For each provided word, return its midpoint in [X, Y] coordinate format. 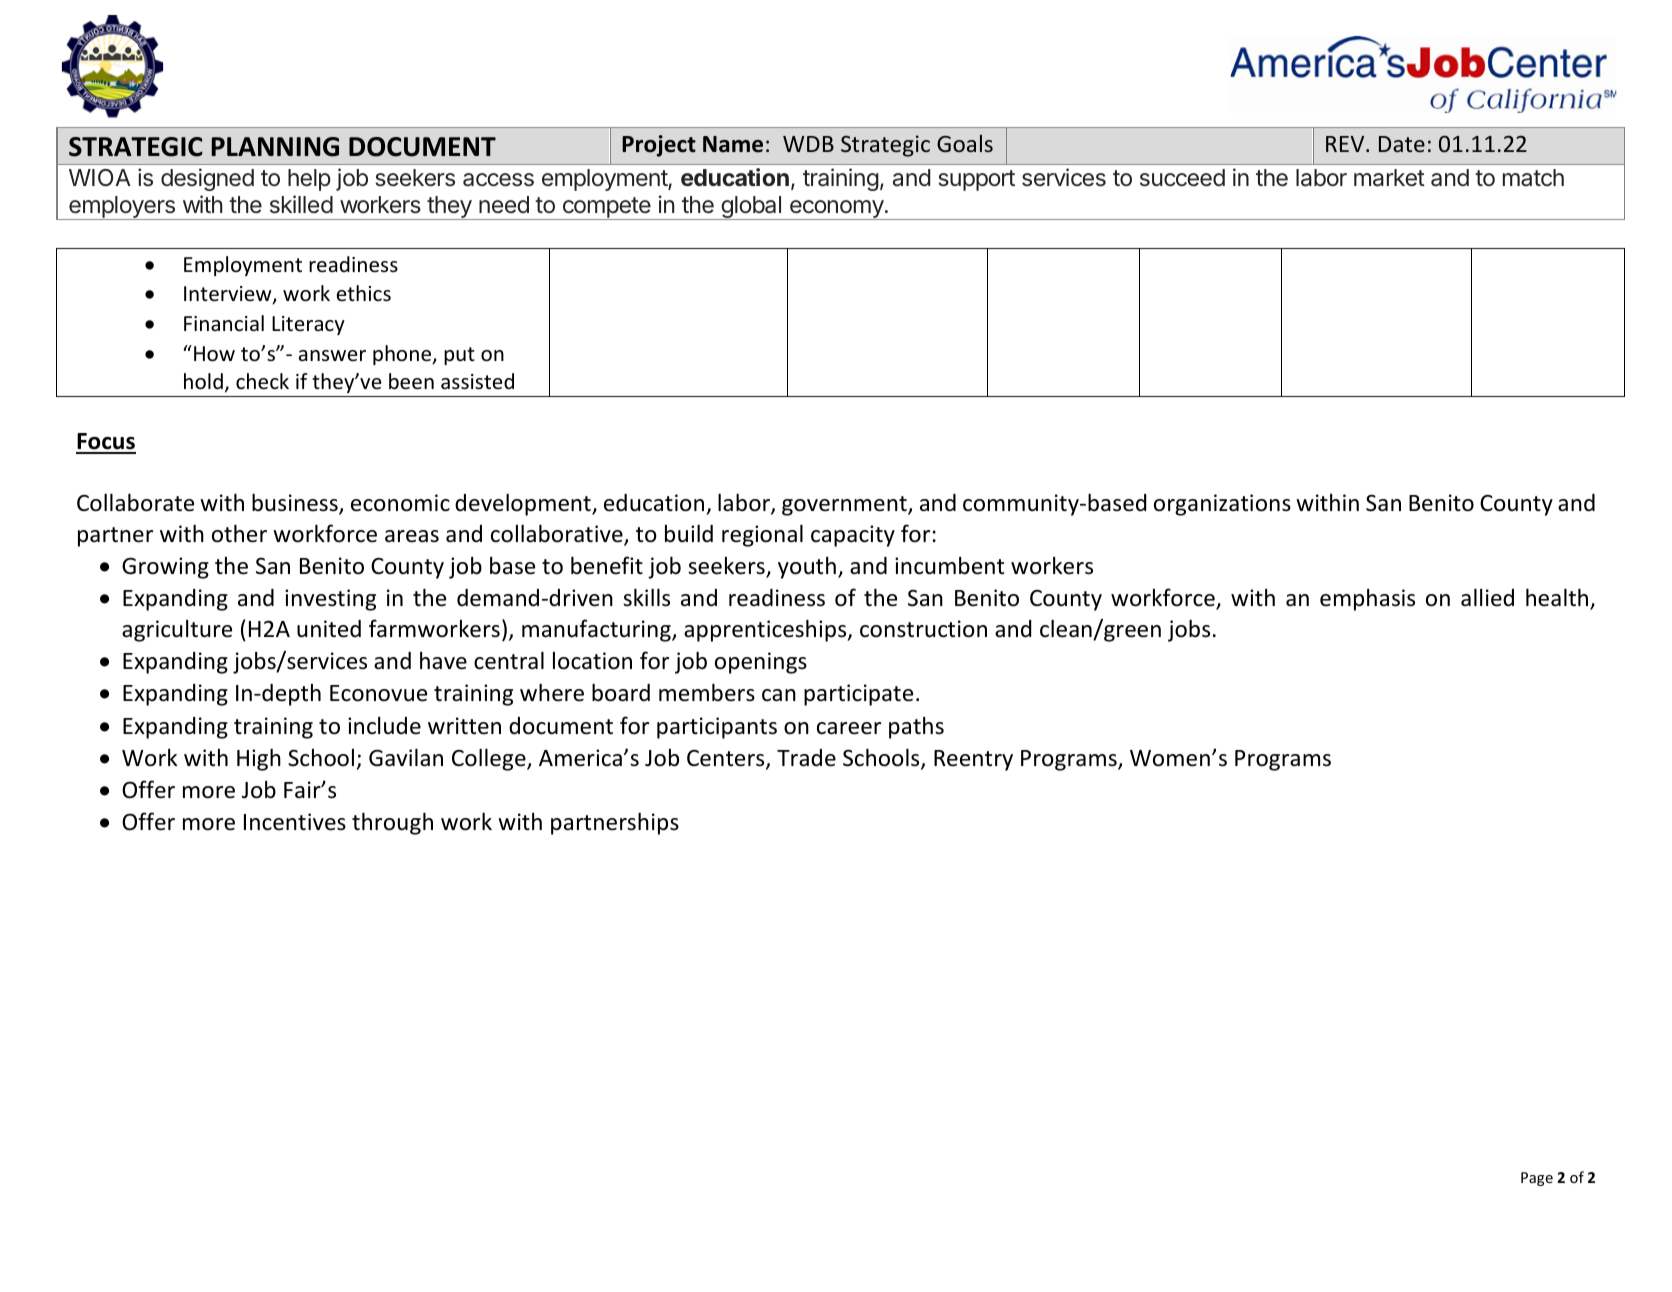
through [392, 823]
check [262, 381]
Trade [806, 758]
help [309, 180]
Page [1537, 1179]
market [1389, 178]
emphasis [1367, 600]
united [329, 629]
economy [836, 210]
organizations [1222, 505]
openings [761, 663]
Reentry [973, 760]
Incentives [295, 822]
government [845, 506]
